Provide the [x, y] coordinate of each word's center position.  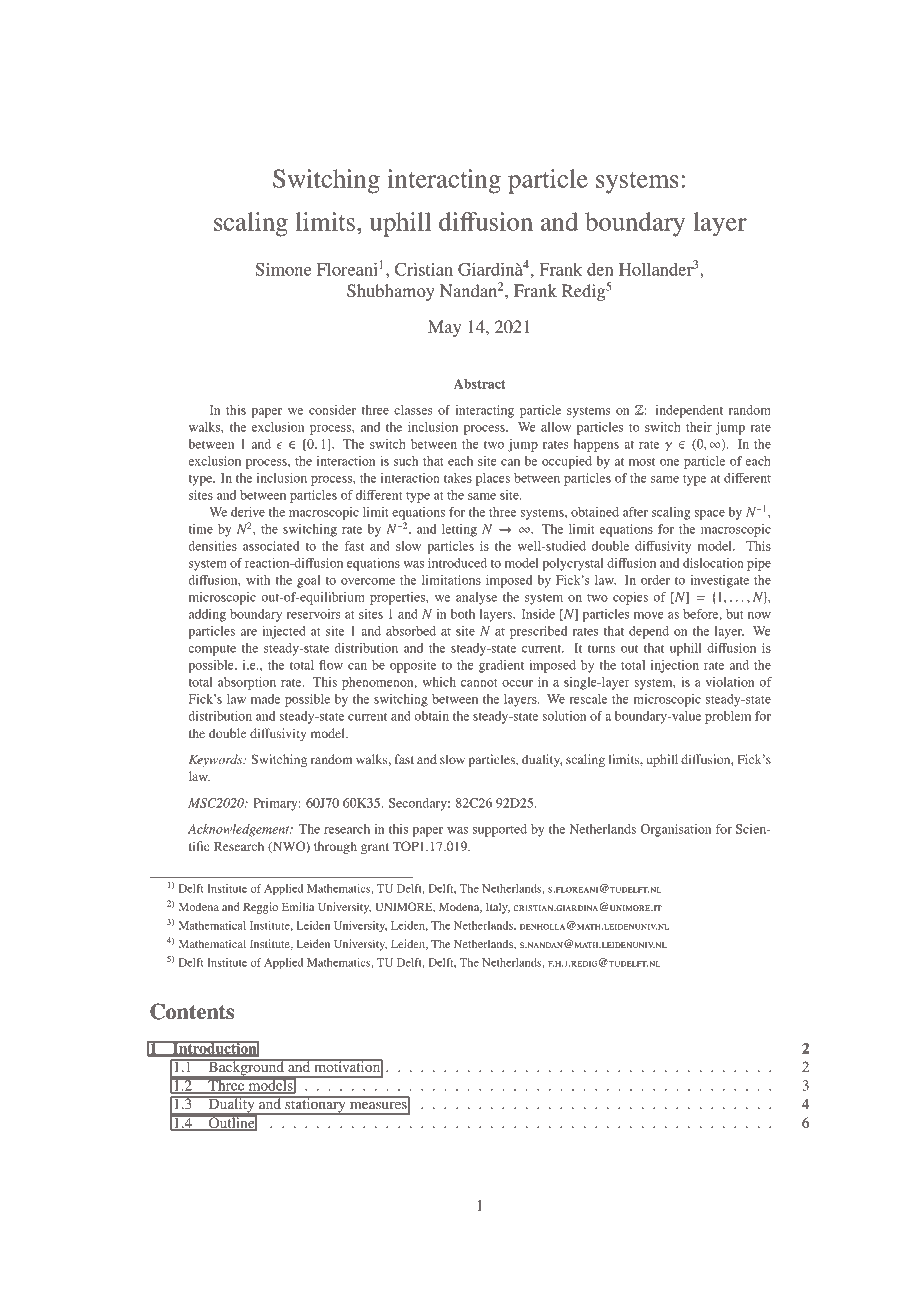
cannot [479, 683]
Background [246, 1069]
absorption [247, 683]
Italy [498, 908]
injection [675, 666]
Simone [283, 269]
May [444, 328]
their [699, 427]
